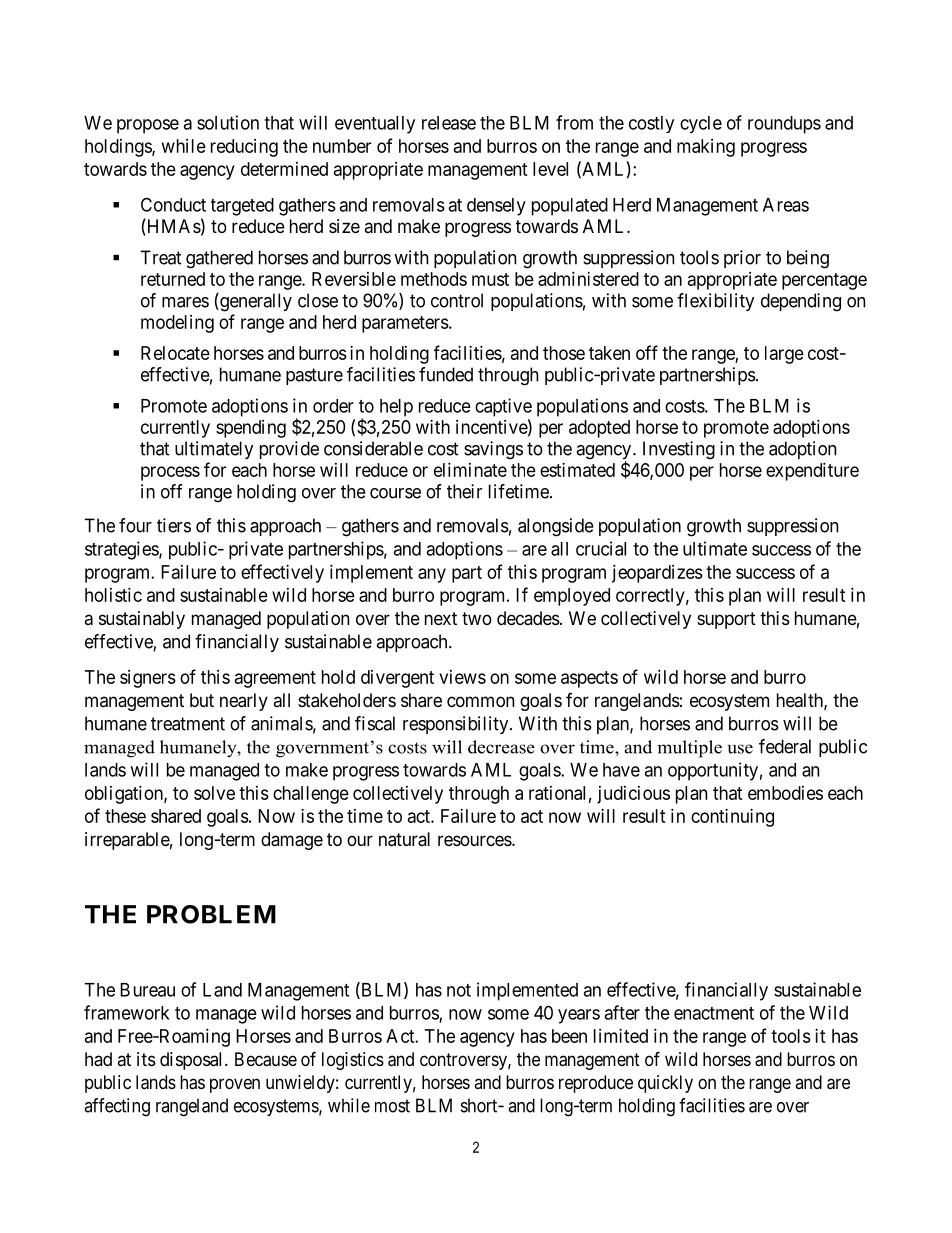 The height and width of the screenshot is (1233, 952). I want to click on Relocate, so click(175, 353).
